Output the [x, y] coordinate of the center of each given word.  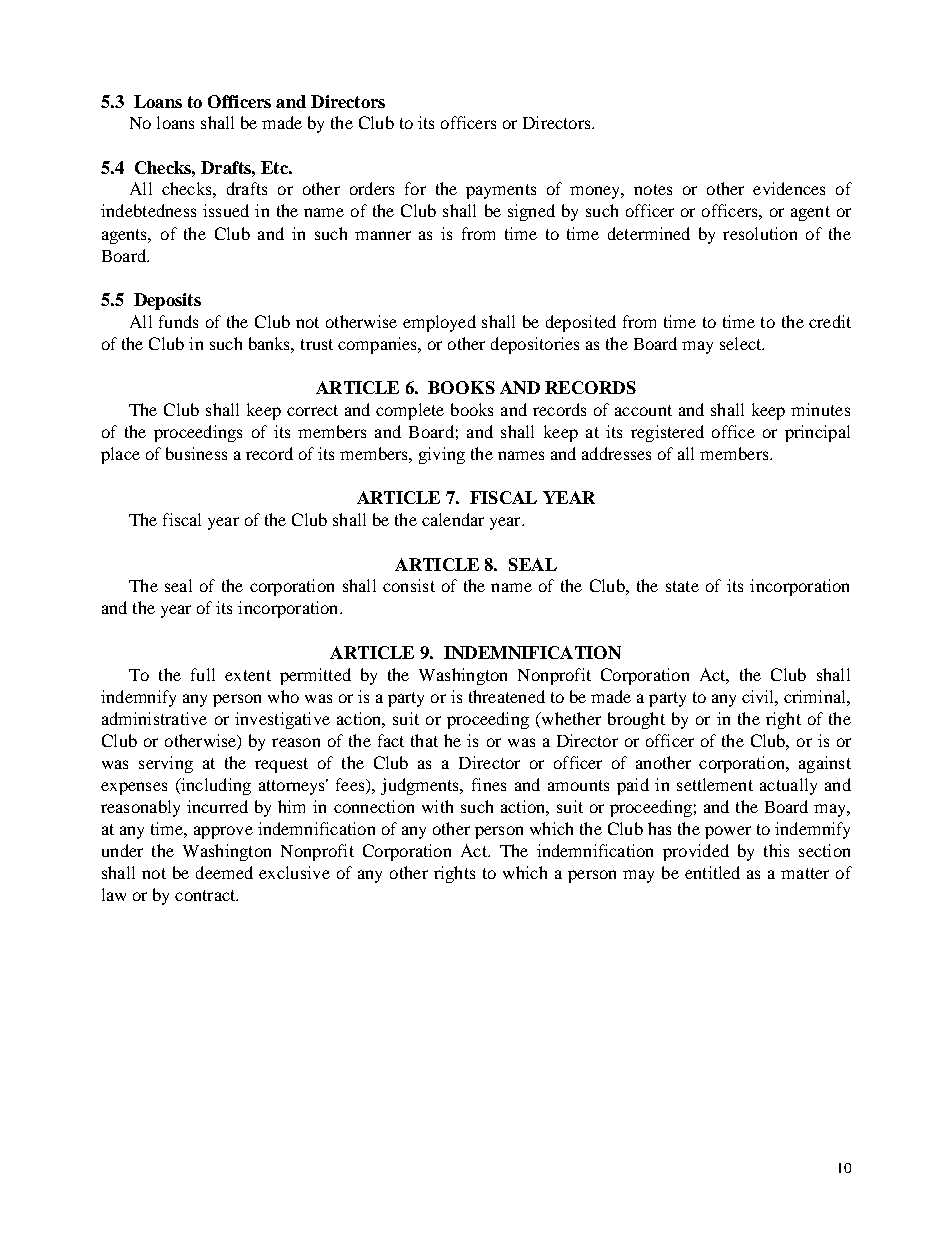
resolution [760, 233]
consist [409, 585]
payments [501, 191]
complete [410, 411]
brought [636, 720]
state [682, 586]
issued [226, 210]
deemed [224, 872]
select [742, 343]
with [437, 806]
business [196, 453]
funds [178, 321]
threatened [507, 696]
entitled [712, 872]
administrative [154, 718]
